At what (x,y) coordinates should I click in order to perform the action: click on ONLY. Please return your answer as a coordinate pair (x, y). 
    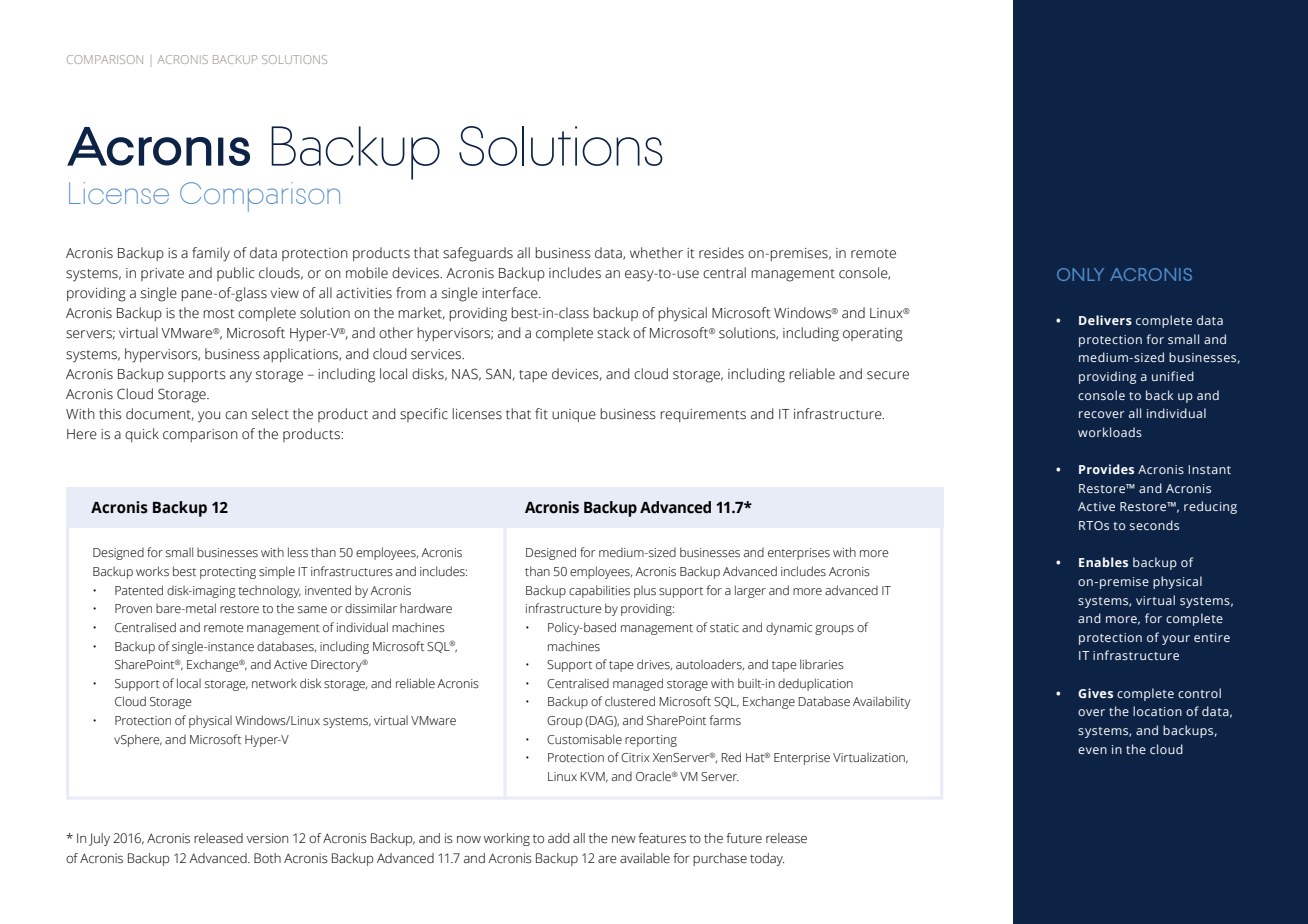
    Looking at the image, I should click on (1080, 274).
